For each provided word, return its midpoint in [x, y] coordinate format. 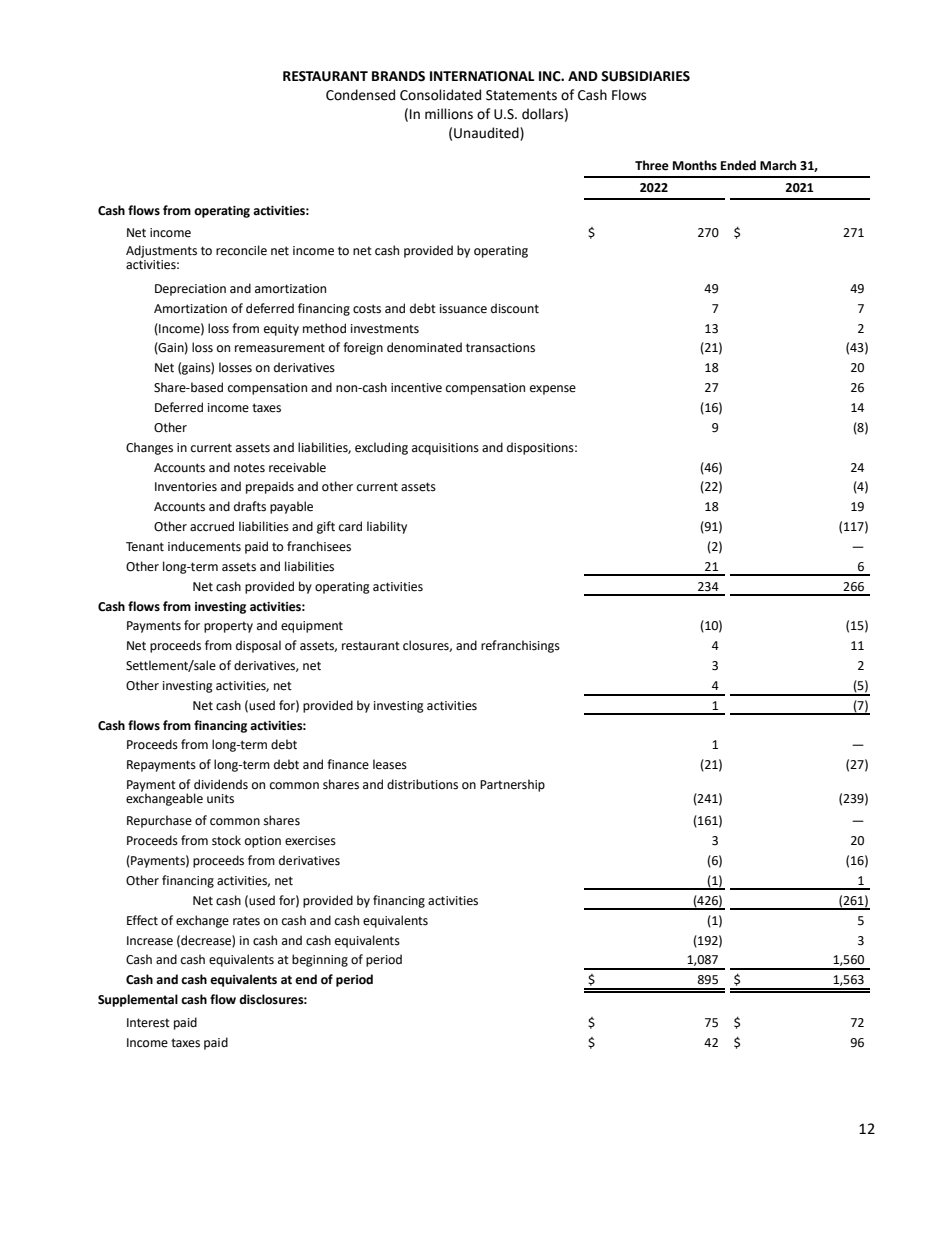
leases [390, 764]
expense [553, 390]
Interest [148, 1023]
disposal [258, 646]
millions [449, 114]
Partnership [512, 785]
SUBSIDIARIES [645, 76]
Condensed [360, 95]
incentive [416, 388]
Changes [149, 448]
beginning [320, 960]
